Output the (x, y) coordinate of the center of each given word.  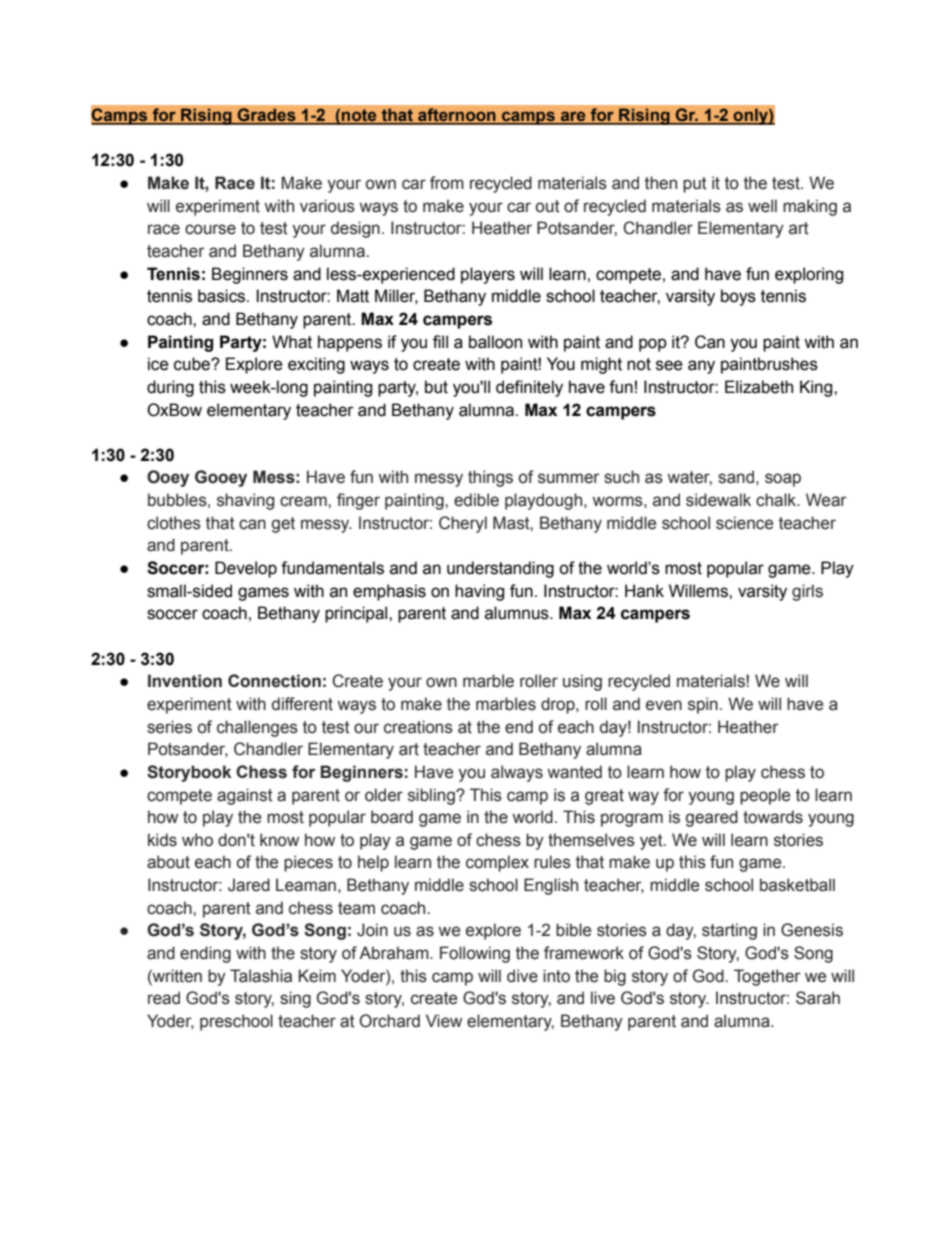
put (695, 185)
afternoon (457, 116)
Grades (267, 116)
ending (205, 954)
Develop (246, 569)
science (744, 523)
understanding (500, 569)
